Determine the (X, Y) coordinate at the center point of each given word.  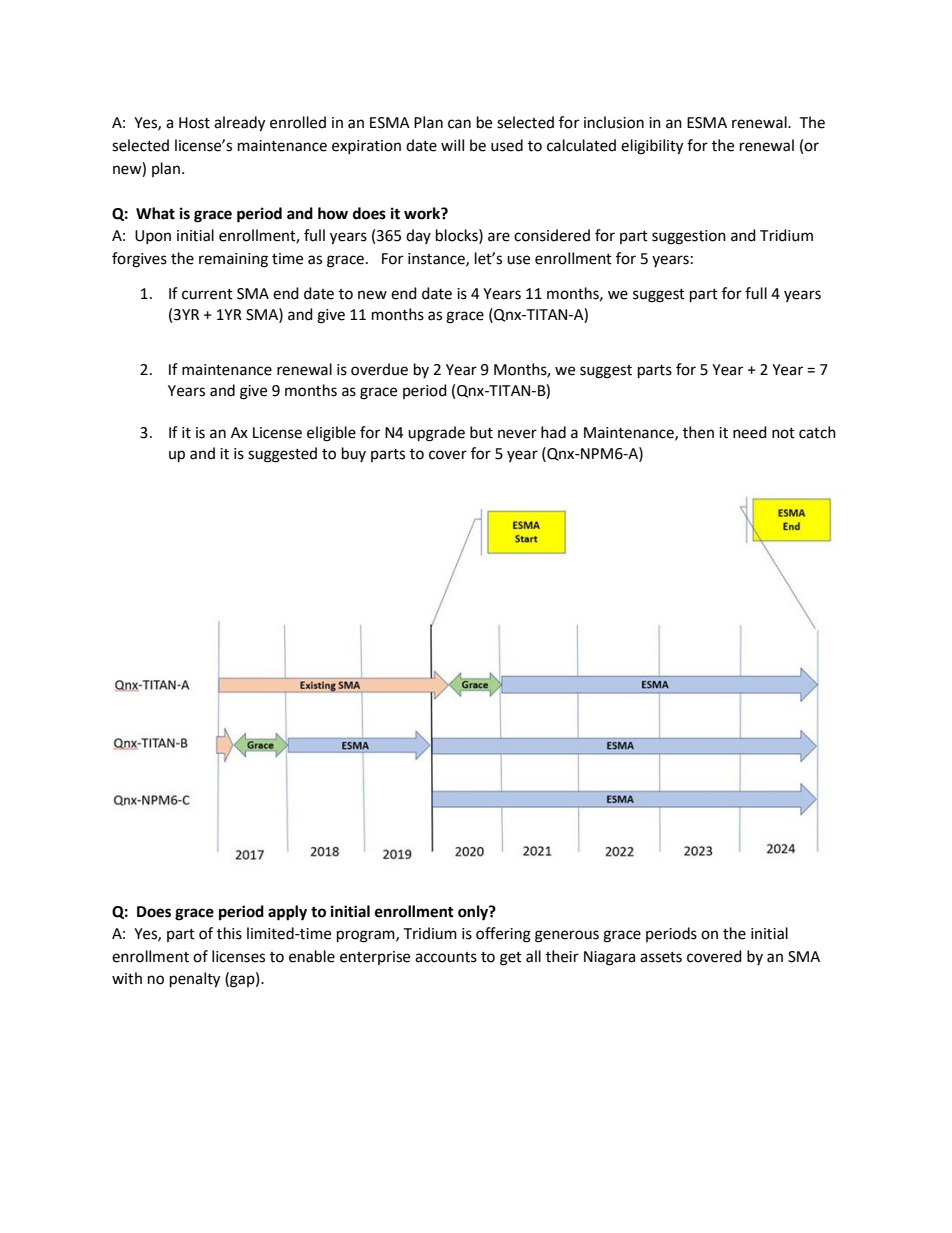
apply (287, 913)
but (481, 432)
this (229, 933)
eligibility (652, 147)
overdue (379, 369)
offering (503, 935)
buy (354, 454)
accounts (446, 957)
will (452, 145)
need (750, 432)
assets (661, 957)
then (698, 432)
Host (194, 123)
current (207, 294)
